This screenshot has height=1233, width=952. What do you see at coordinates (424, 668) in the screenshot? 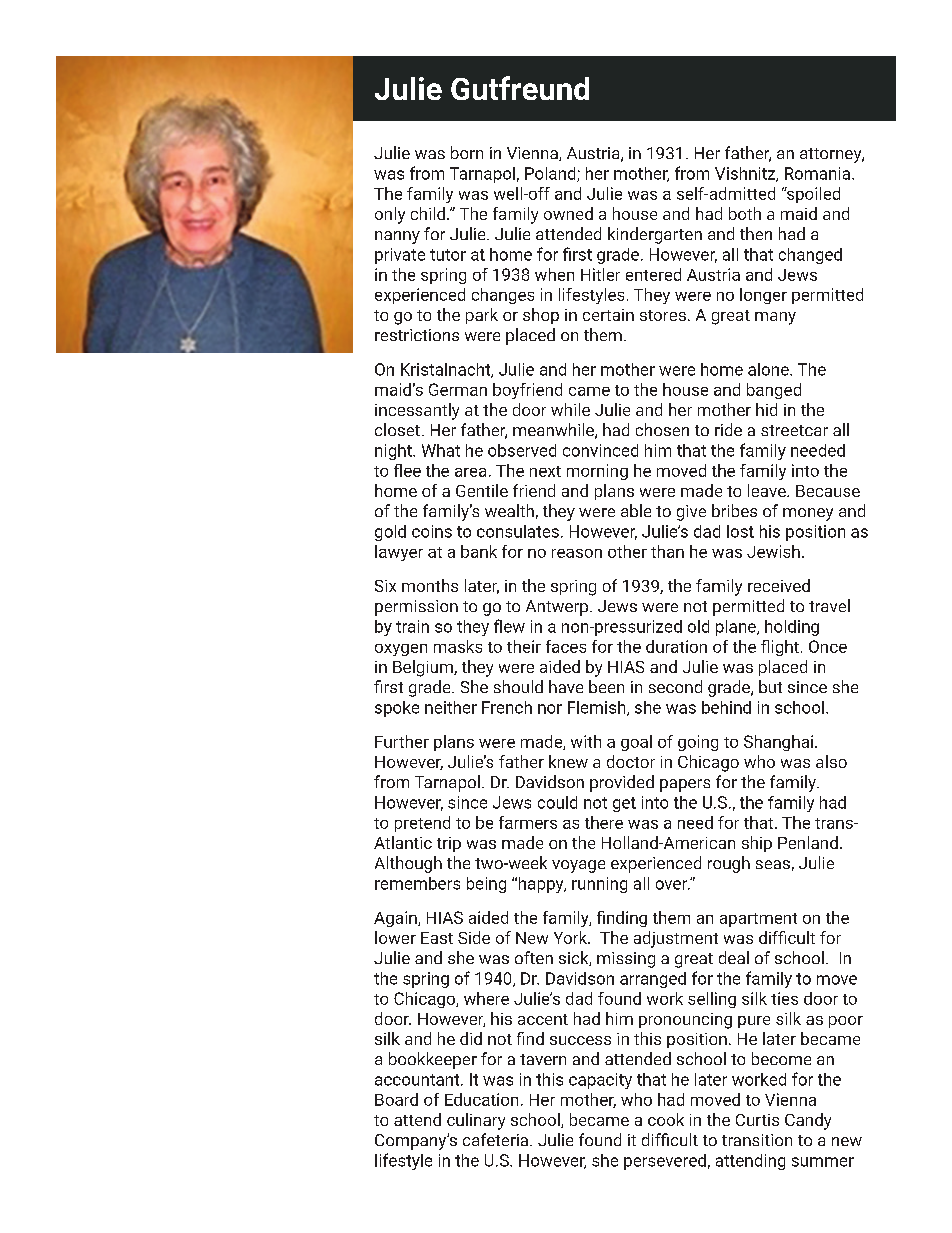
I see `Belgium` at bounding box center [424, 668].
